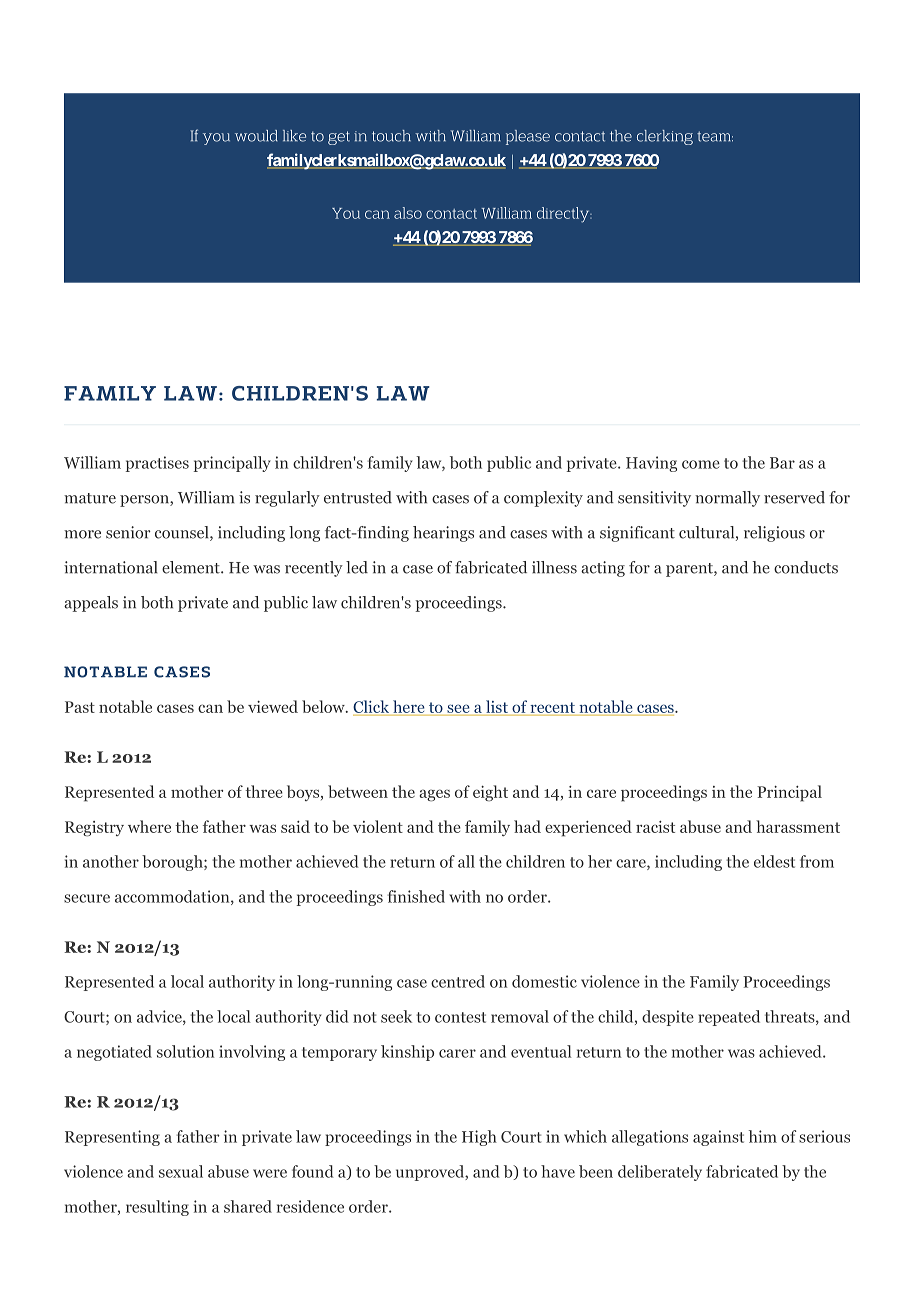 The image size is (924, 1308). I want to click on clerking, so click(665, 137).
